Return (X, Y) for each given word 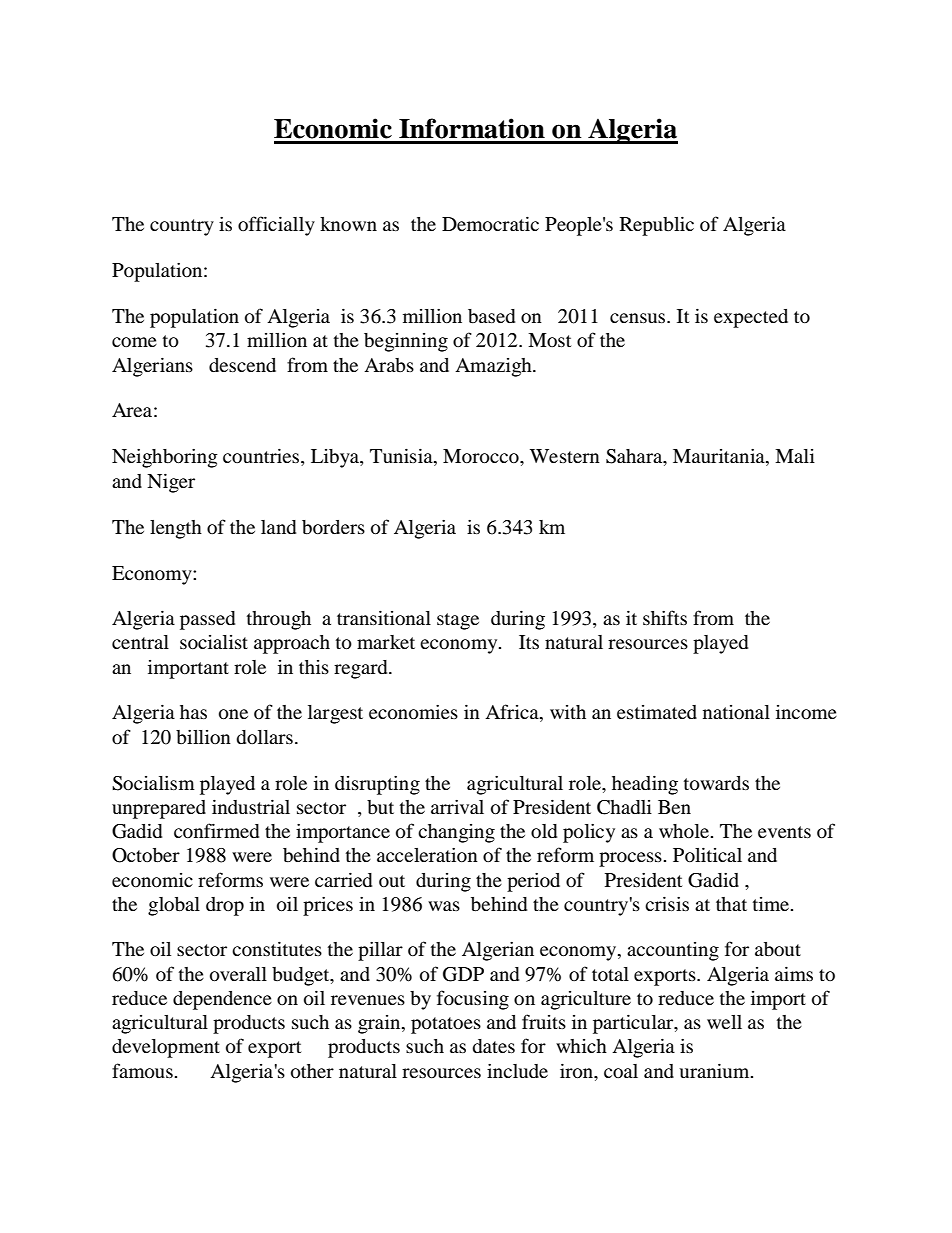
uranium (715, 1070)
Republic (657, 226)
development (166, 1048)
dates (493, 1046)
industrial (251, 806)
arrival (457, 807)
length (176, 529)
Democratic (490, 224)
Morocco (482, 456)
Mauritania (720, 457)
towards (716, 783)
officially (276, 226)
